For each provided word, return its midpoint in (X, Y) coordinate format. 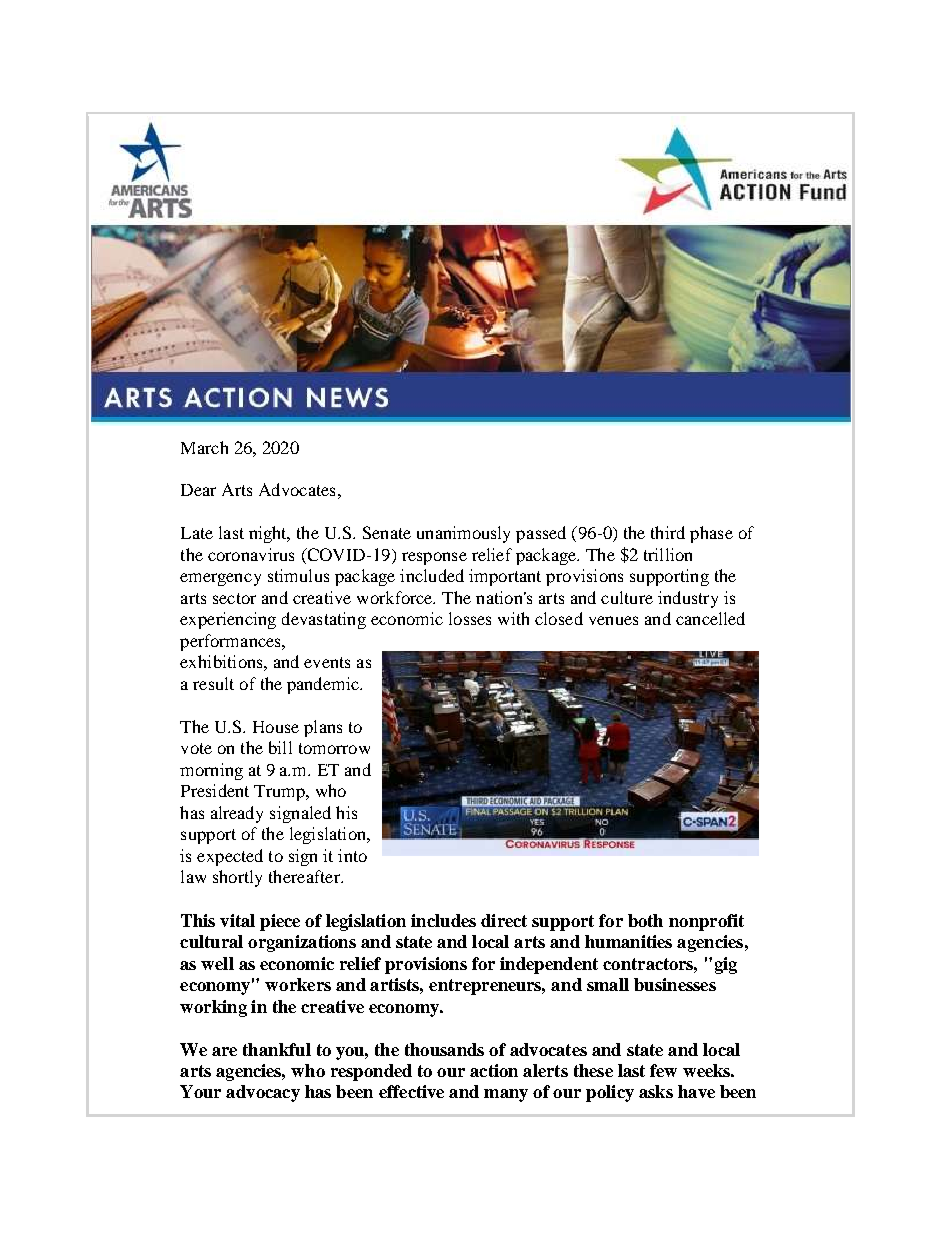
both (645, 920)
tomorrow (334, 748)
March (204, 447)
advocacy (263, 1093)
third (668, 532)
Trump (280, 793)
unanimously (463, 534)
